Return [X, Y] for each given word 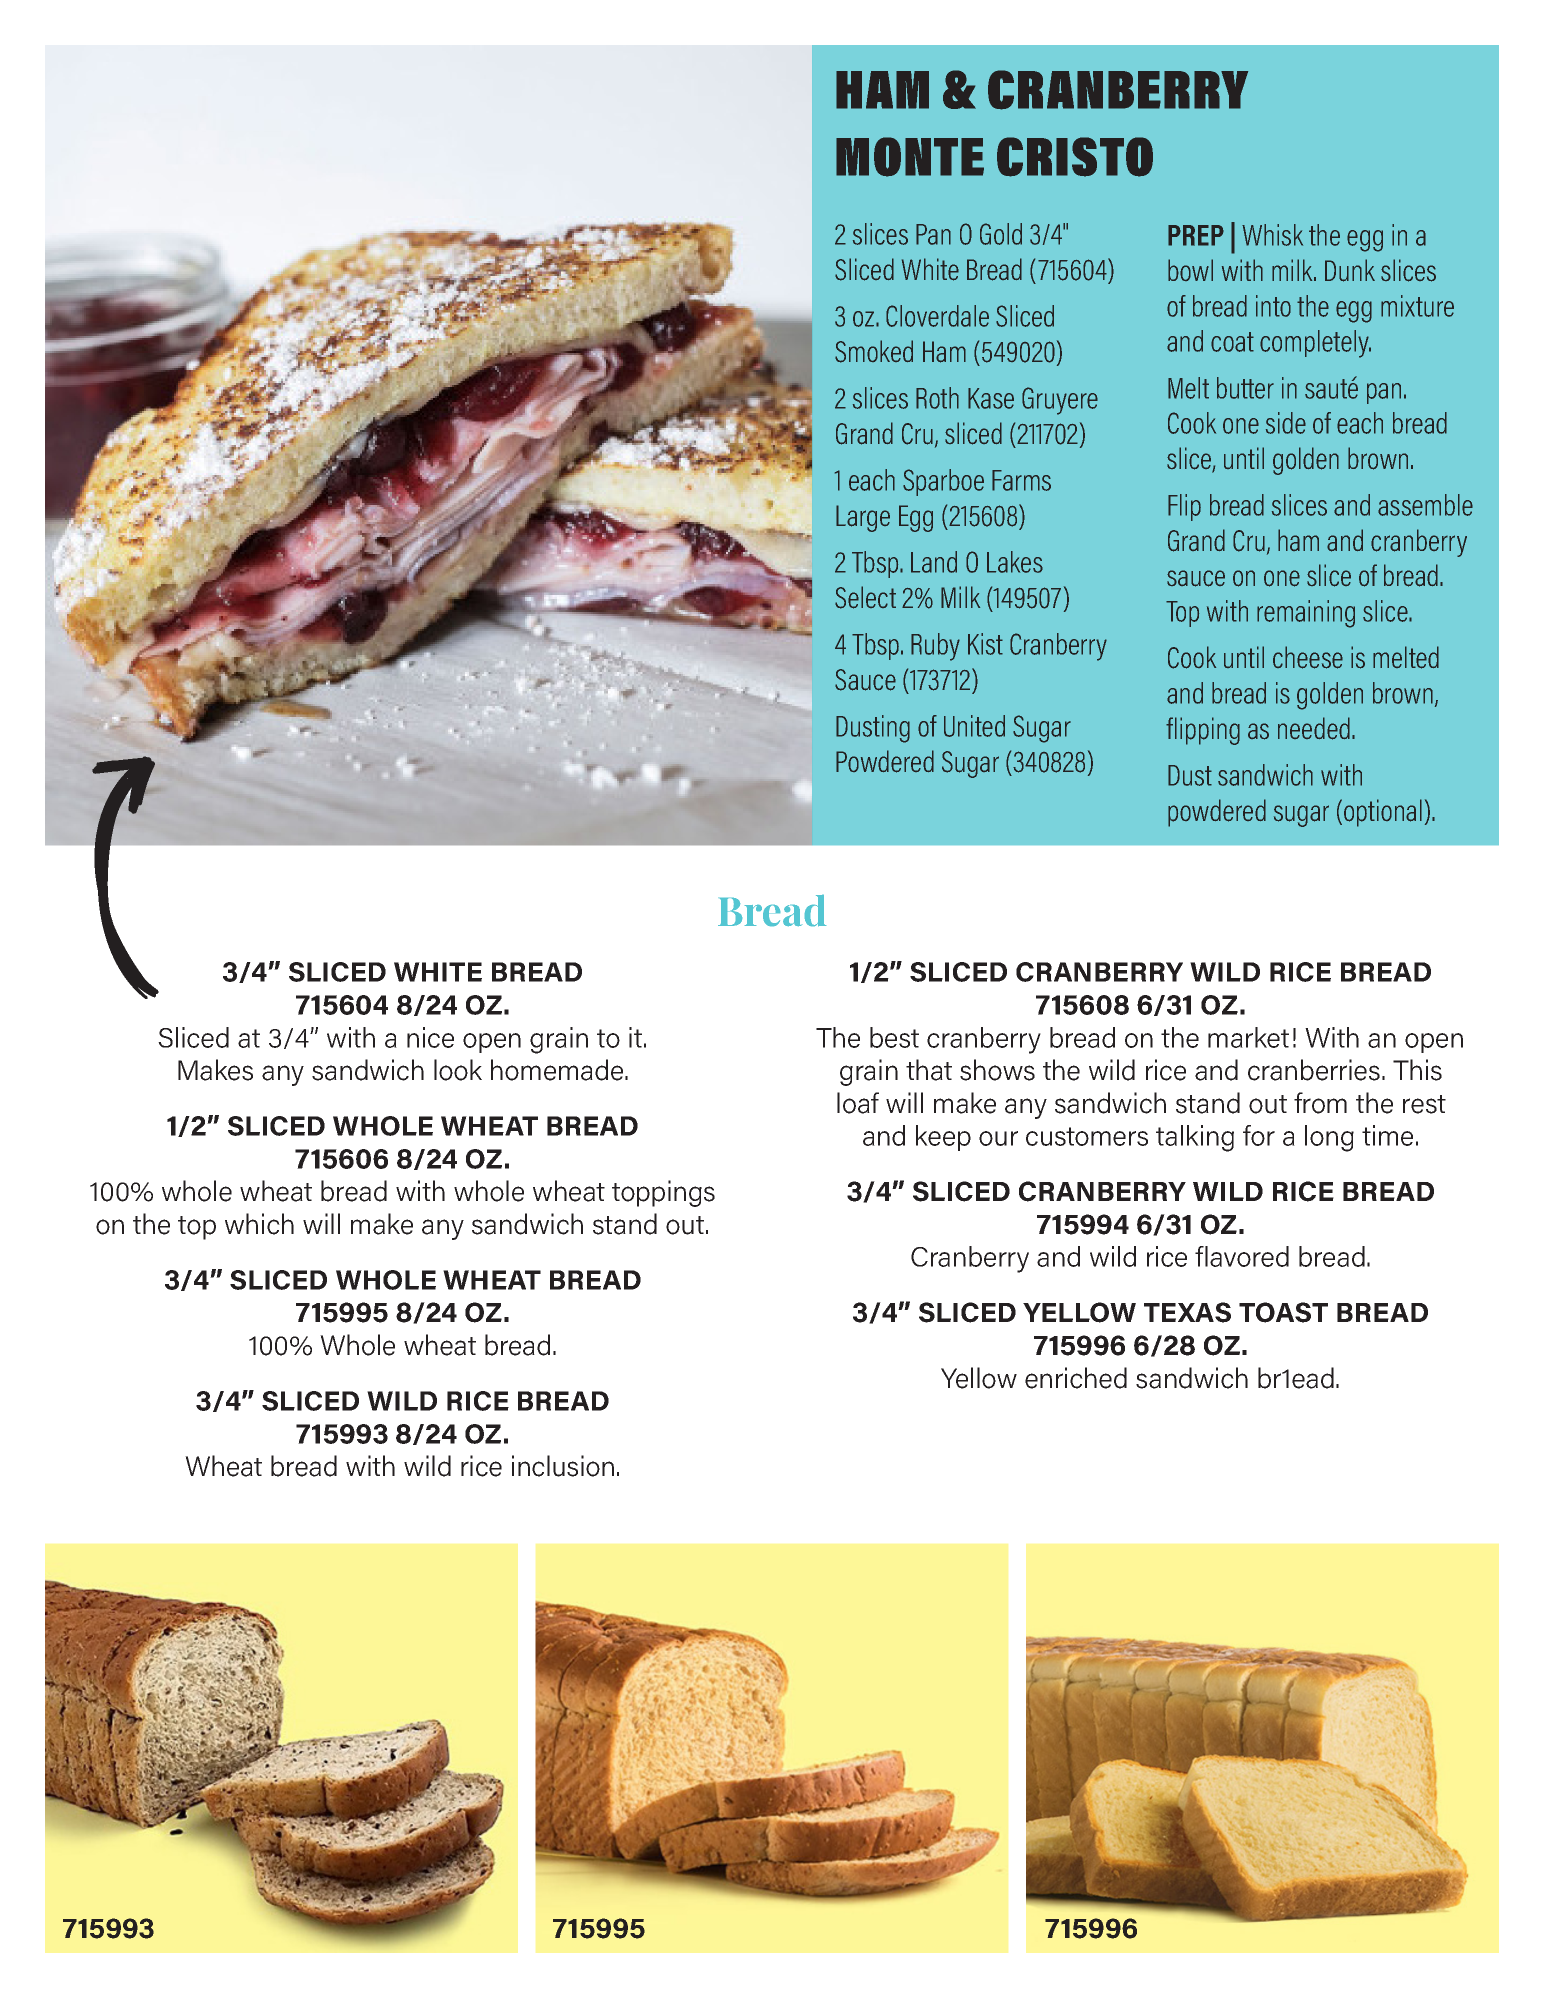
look [458, 1070]
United [974, 726]
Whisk [1272, 235]
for [1259, 1135]
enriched [1076, 1378]
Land [934, 562]
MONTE [910, 157]
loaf [858, 1103]
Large [863, 518]
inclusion [563, 1466]
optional [1383, 813]
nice [430, 1037]
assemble [1425, 505]
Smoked [874, 351]
